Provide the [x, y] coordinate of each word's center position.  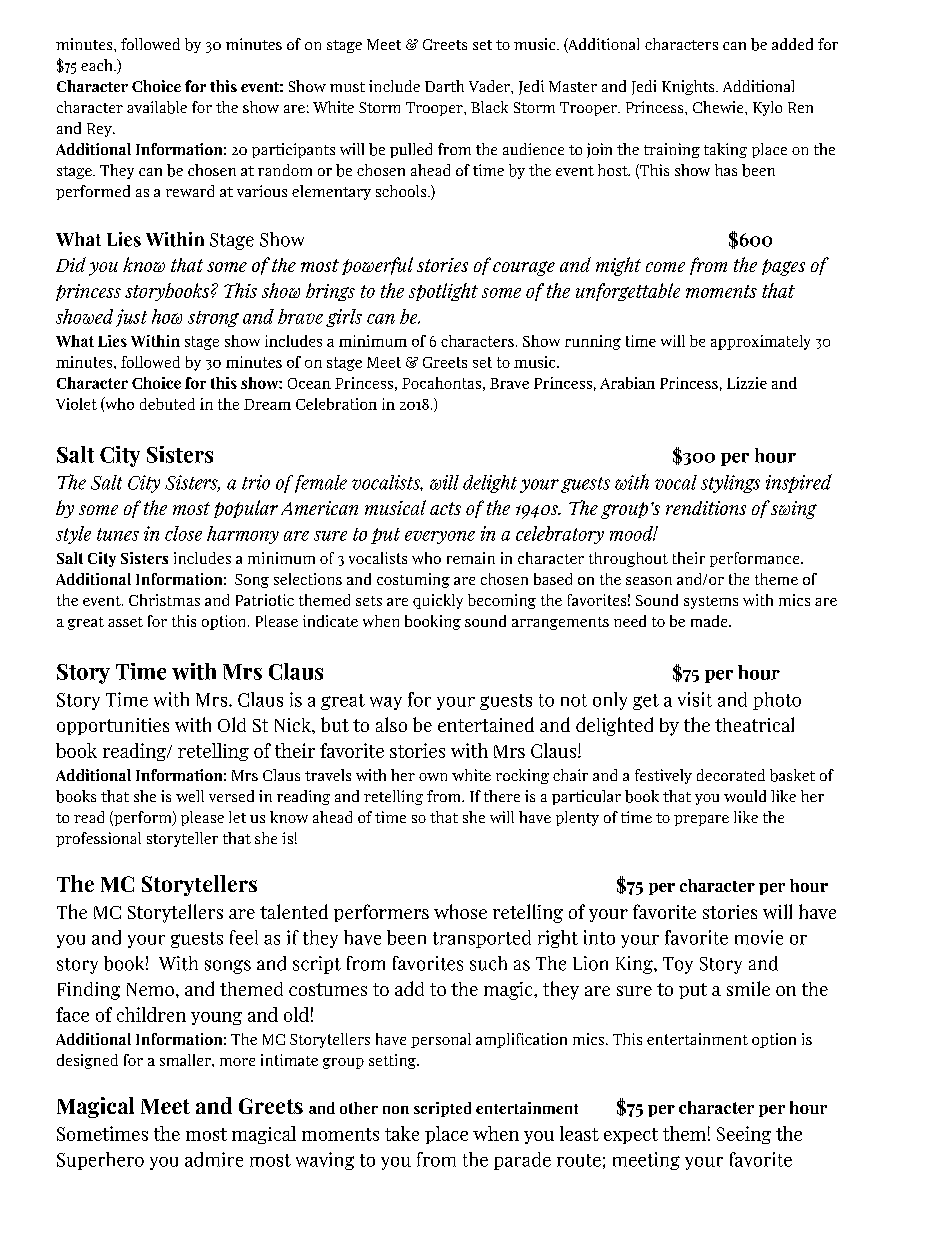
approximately [760, 342]
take [402, 1133]
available [157, 107]
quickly [438, 601]
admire [214, 1159]
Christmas [164, 600]
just [131, 318]
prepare [701, 820]
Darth [444, 86]
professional [98, 839]
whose [460, 911]
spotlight [443, 292]
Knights [689, 87]
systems [711, 602]
